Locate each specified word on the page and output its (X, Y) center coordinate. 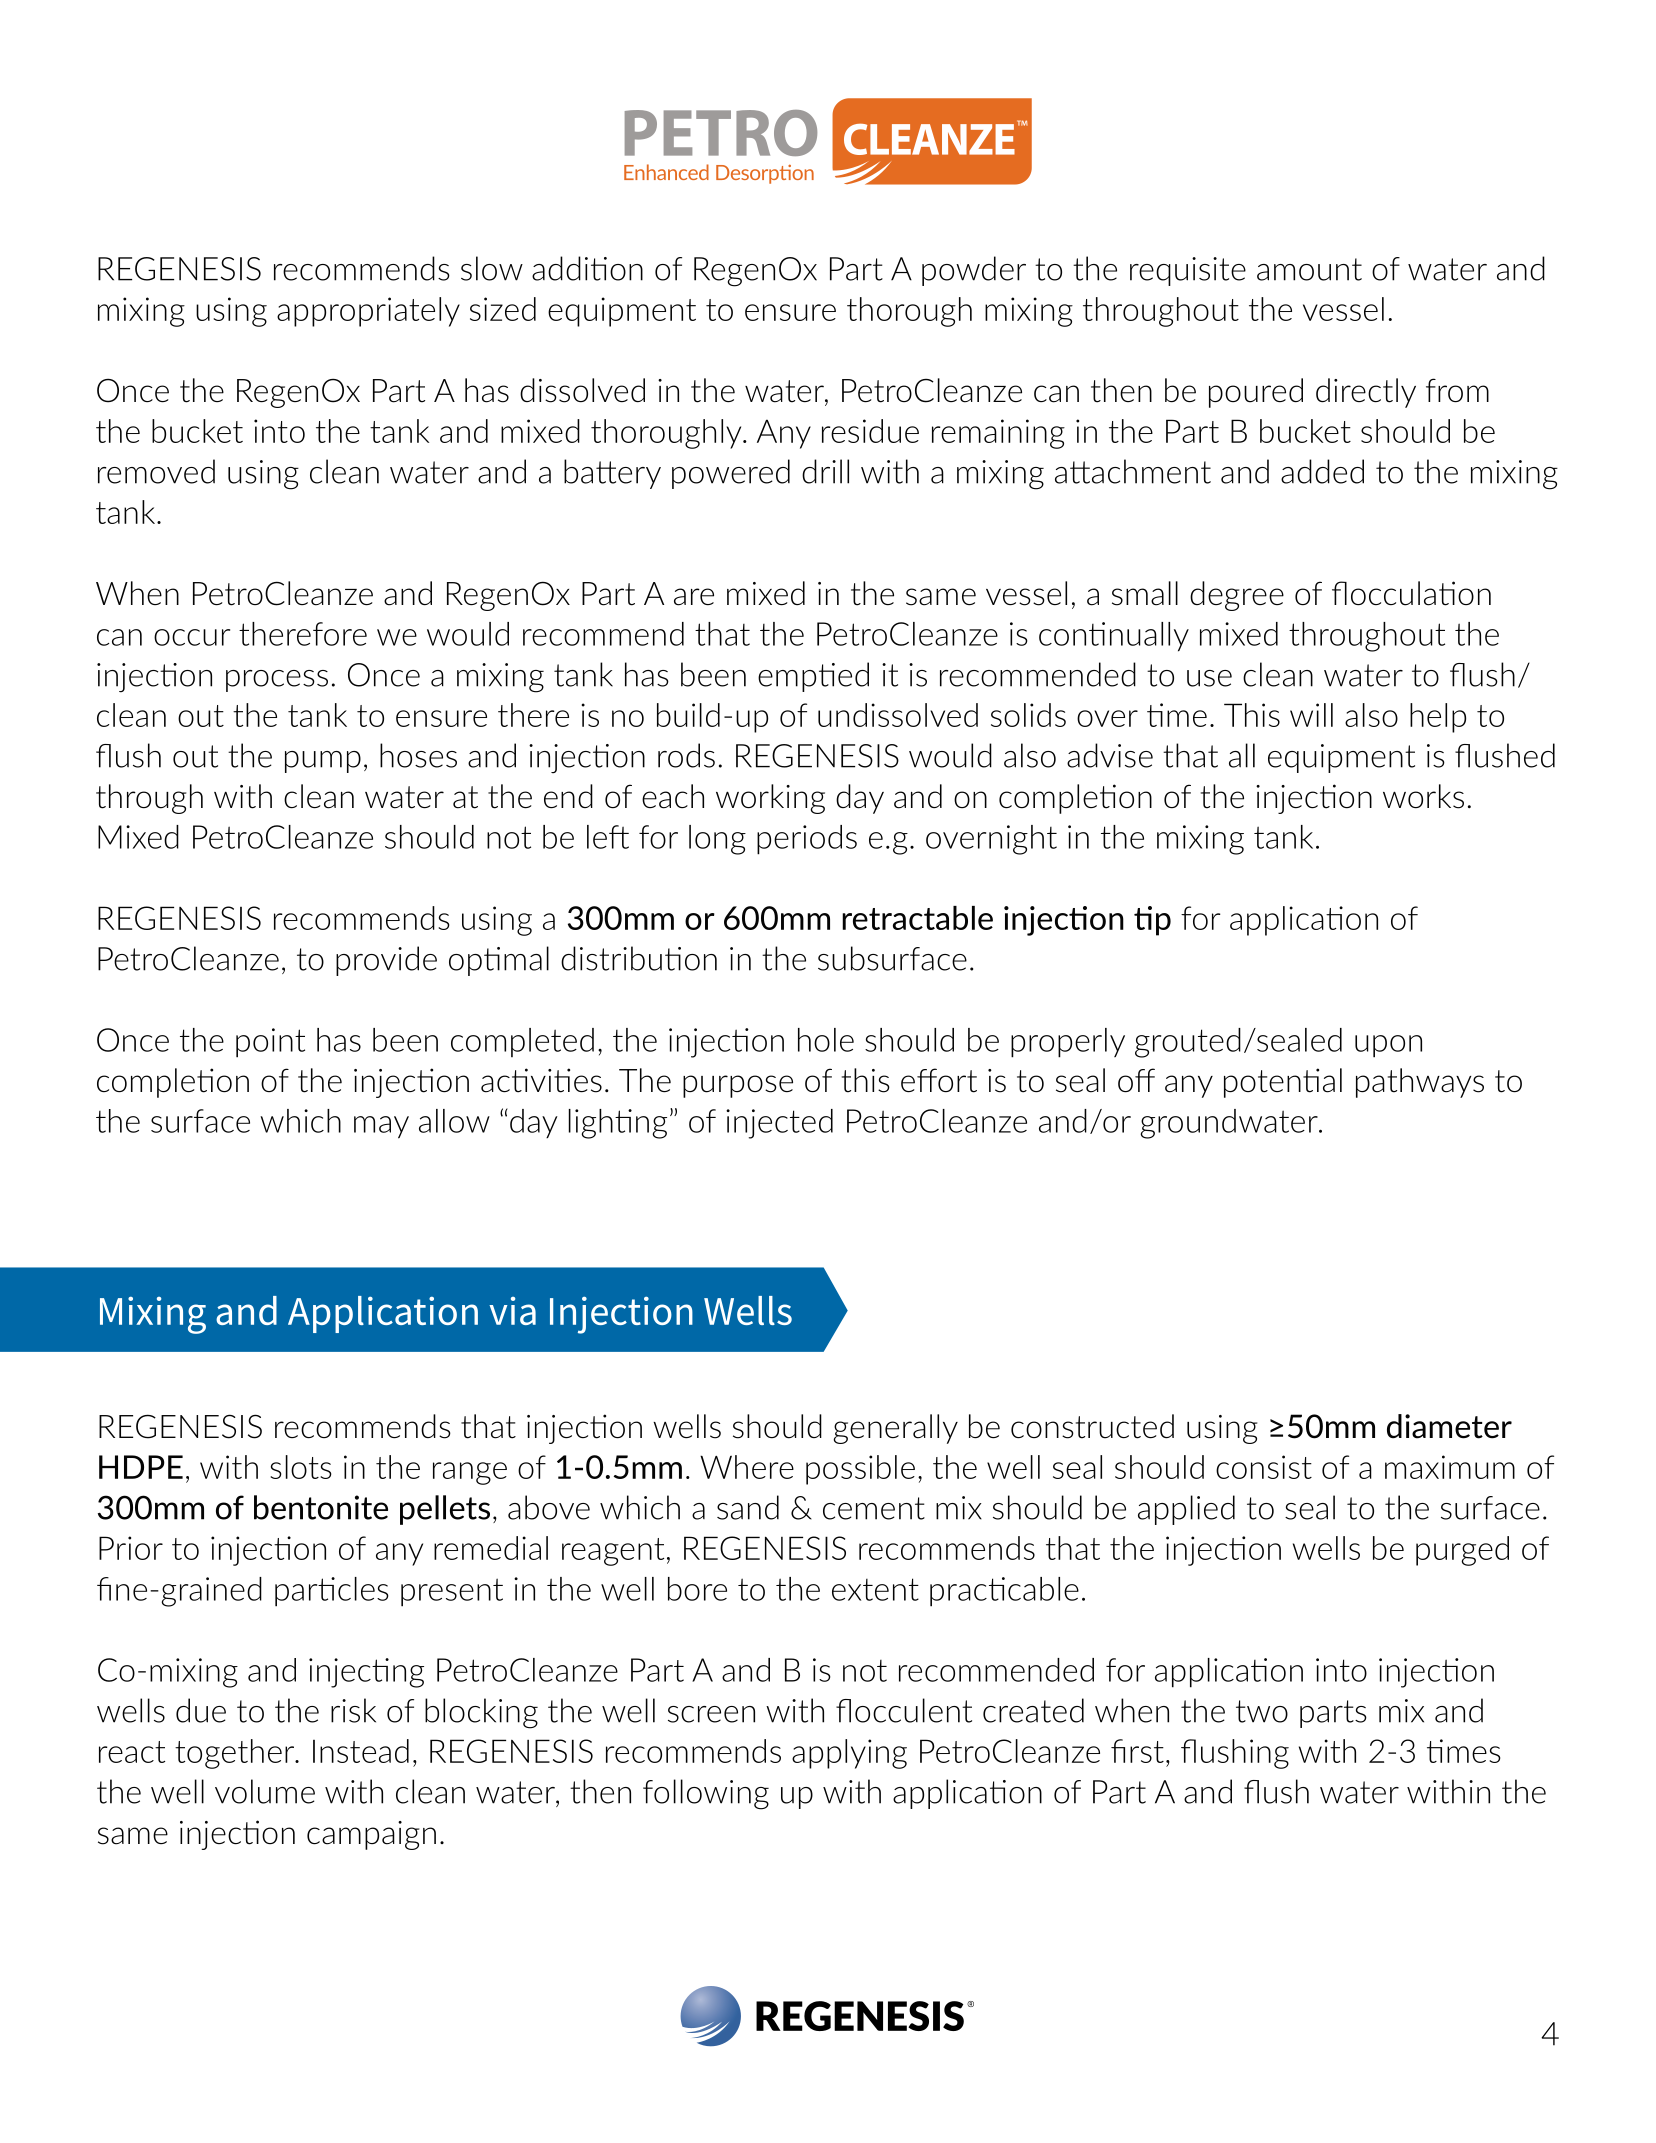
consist (1264, 1467)
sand (748, 1507)
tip (1152, 921)
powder (974, 271)
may (381, 1127)
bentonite (321, 1507)
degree (1237, 596)
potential (1283, 1083)
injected (779, 1124)
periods (807, 840)
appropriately (368, 312)
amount (1309, 269)
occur (192, 637)
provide (386, 961)
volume (265, 1791)
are (694, 597)
